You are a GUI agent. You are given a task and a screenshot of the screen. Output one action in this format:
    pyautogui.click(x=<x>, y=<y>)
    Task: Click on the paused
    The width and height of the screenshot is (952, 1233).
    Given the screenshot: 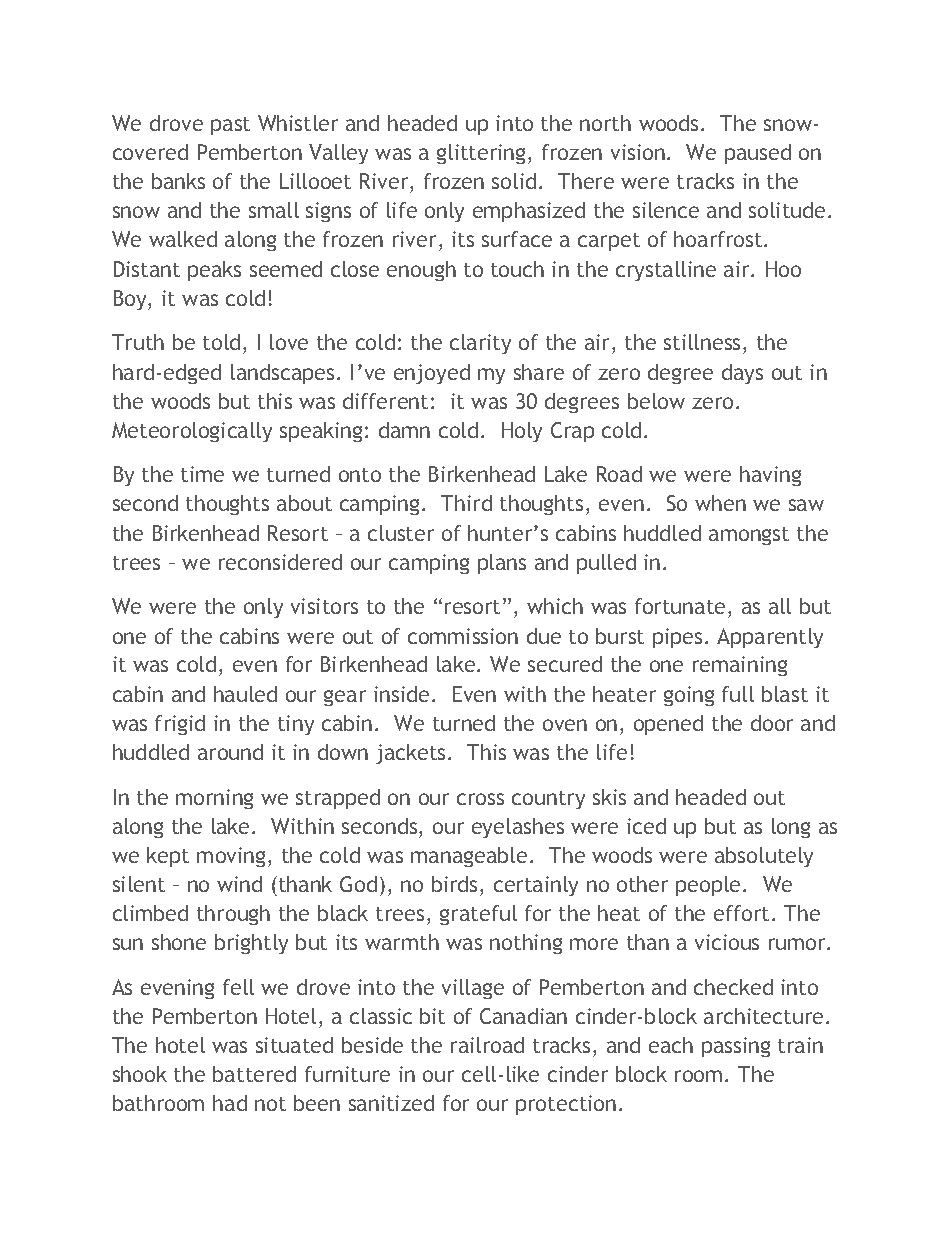 What is the action you would take?
    pyautogui.click(x=758, y=154)
